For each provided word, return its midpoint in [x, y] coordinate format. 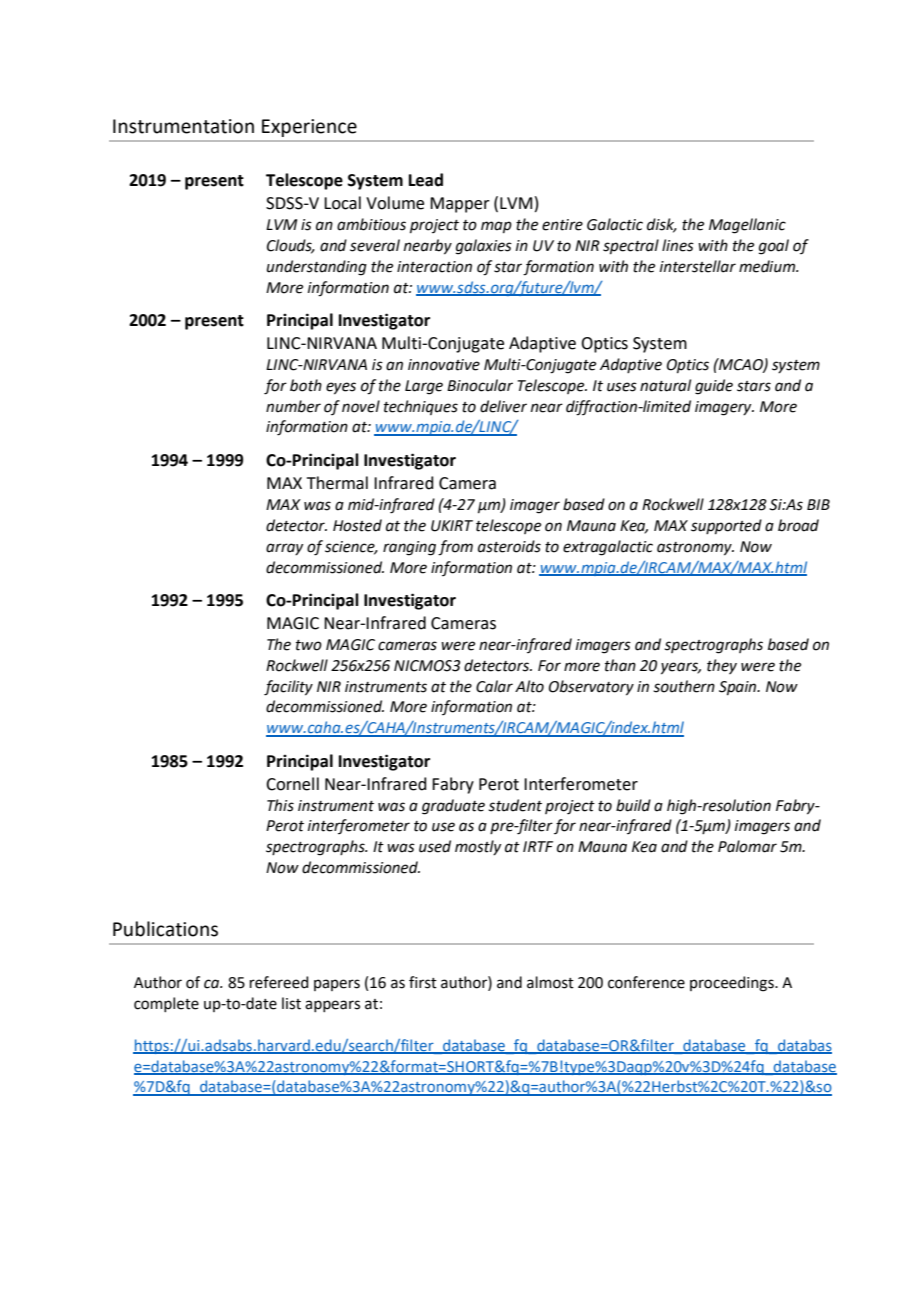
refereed [279, 982]
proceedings [733, 984]
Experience [309, 128]
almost [550, 982]
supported [726, 526]
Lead [426, 180]
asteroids [509, 546]
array [284, 549]
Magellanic [747, 226]
